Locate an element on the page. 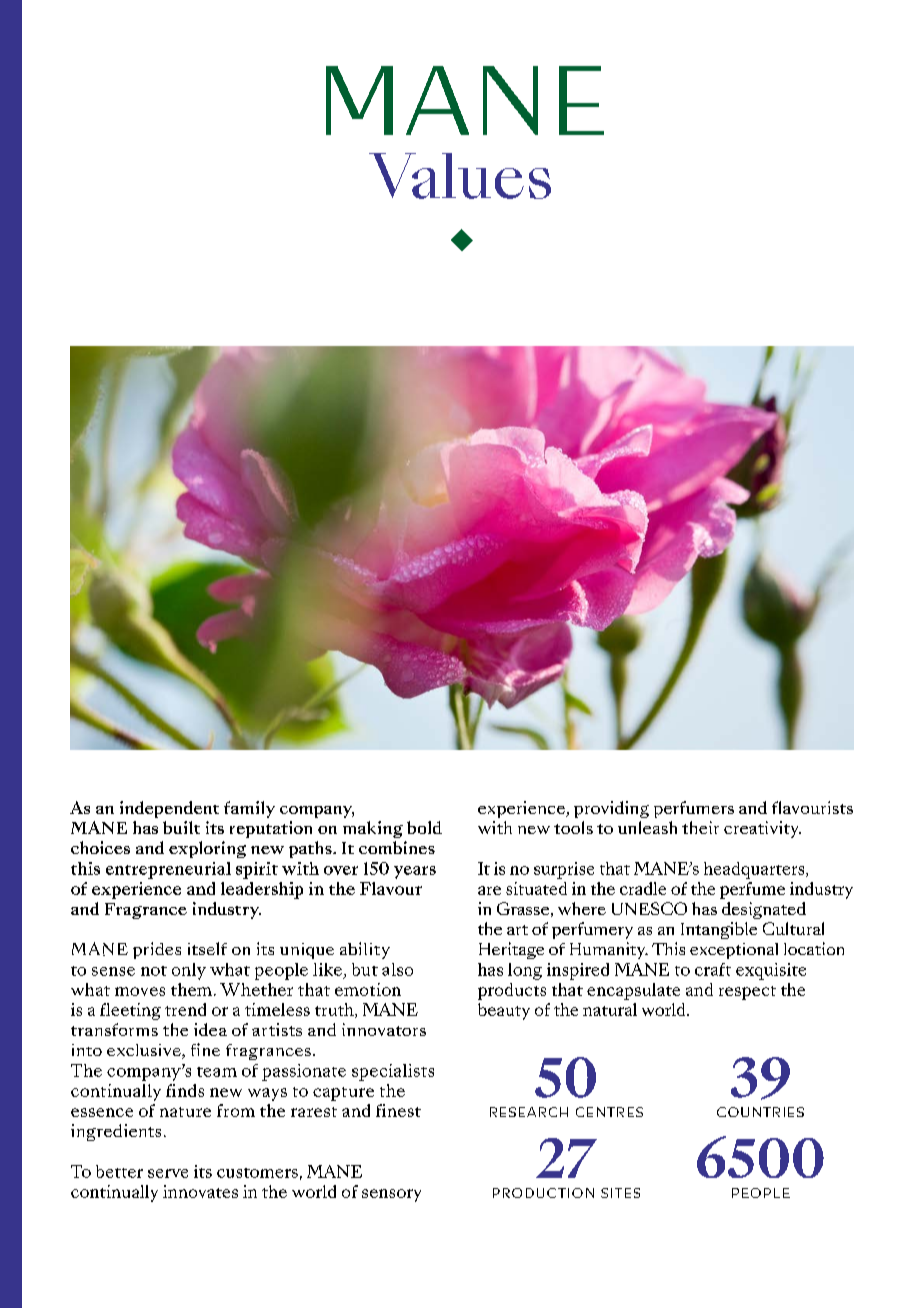 Image resolution: width=924 pixels, height=1308 pixels. providing is located at coordinates (611, 809).
